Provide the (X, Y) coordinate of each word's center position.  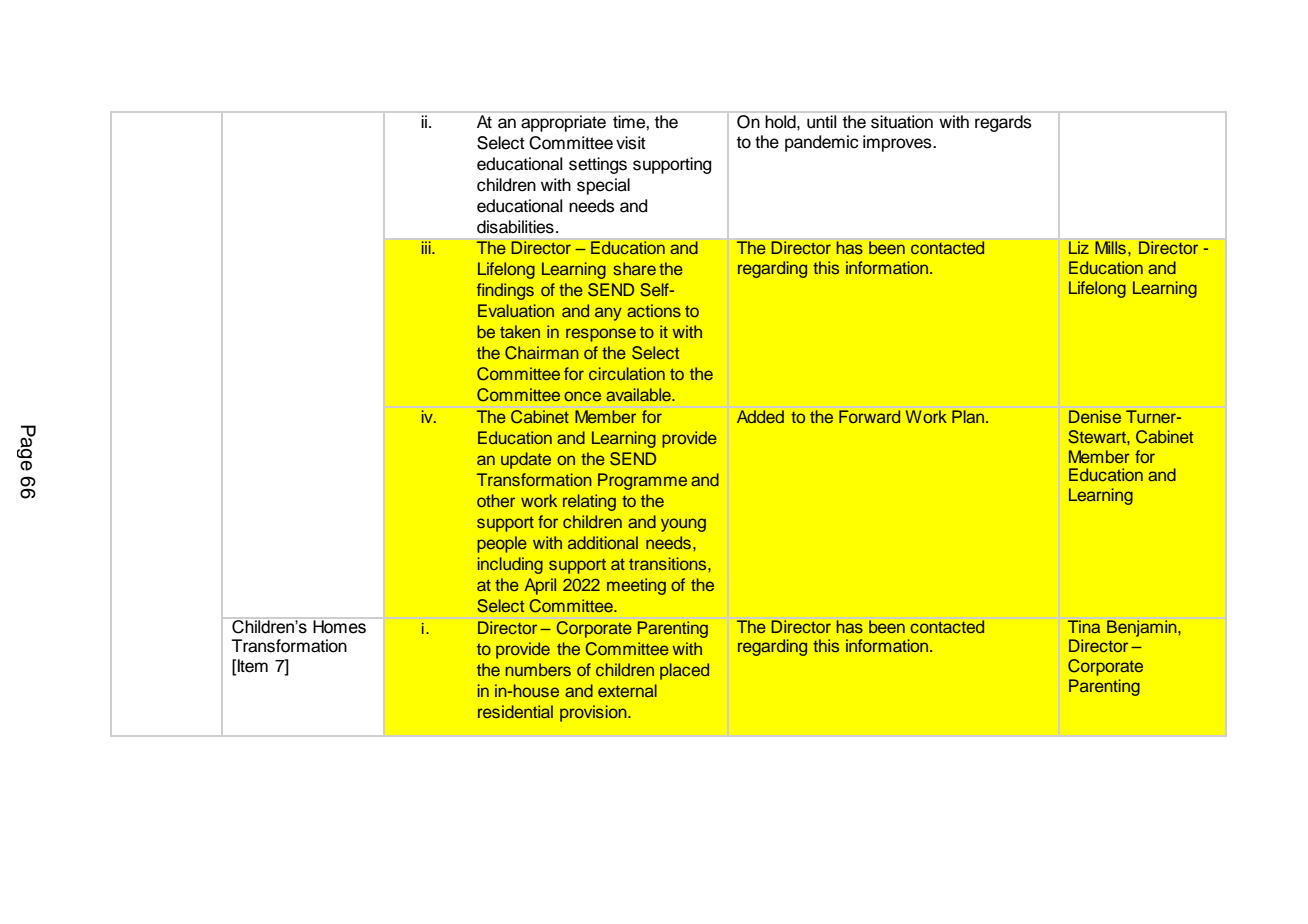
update (526, 460)
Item (252, 666)
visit (631, 143)
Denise (1095, 417)
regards (1003, 123)
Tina (1084, 626)
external (627, 690)
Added (760, 417)
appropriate (563, 123)
